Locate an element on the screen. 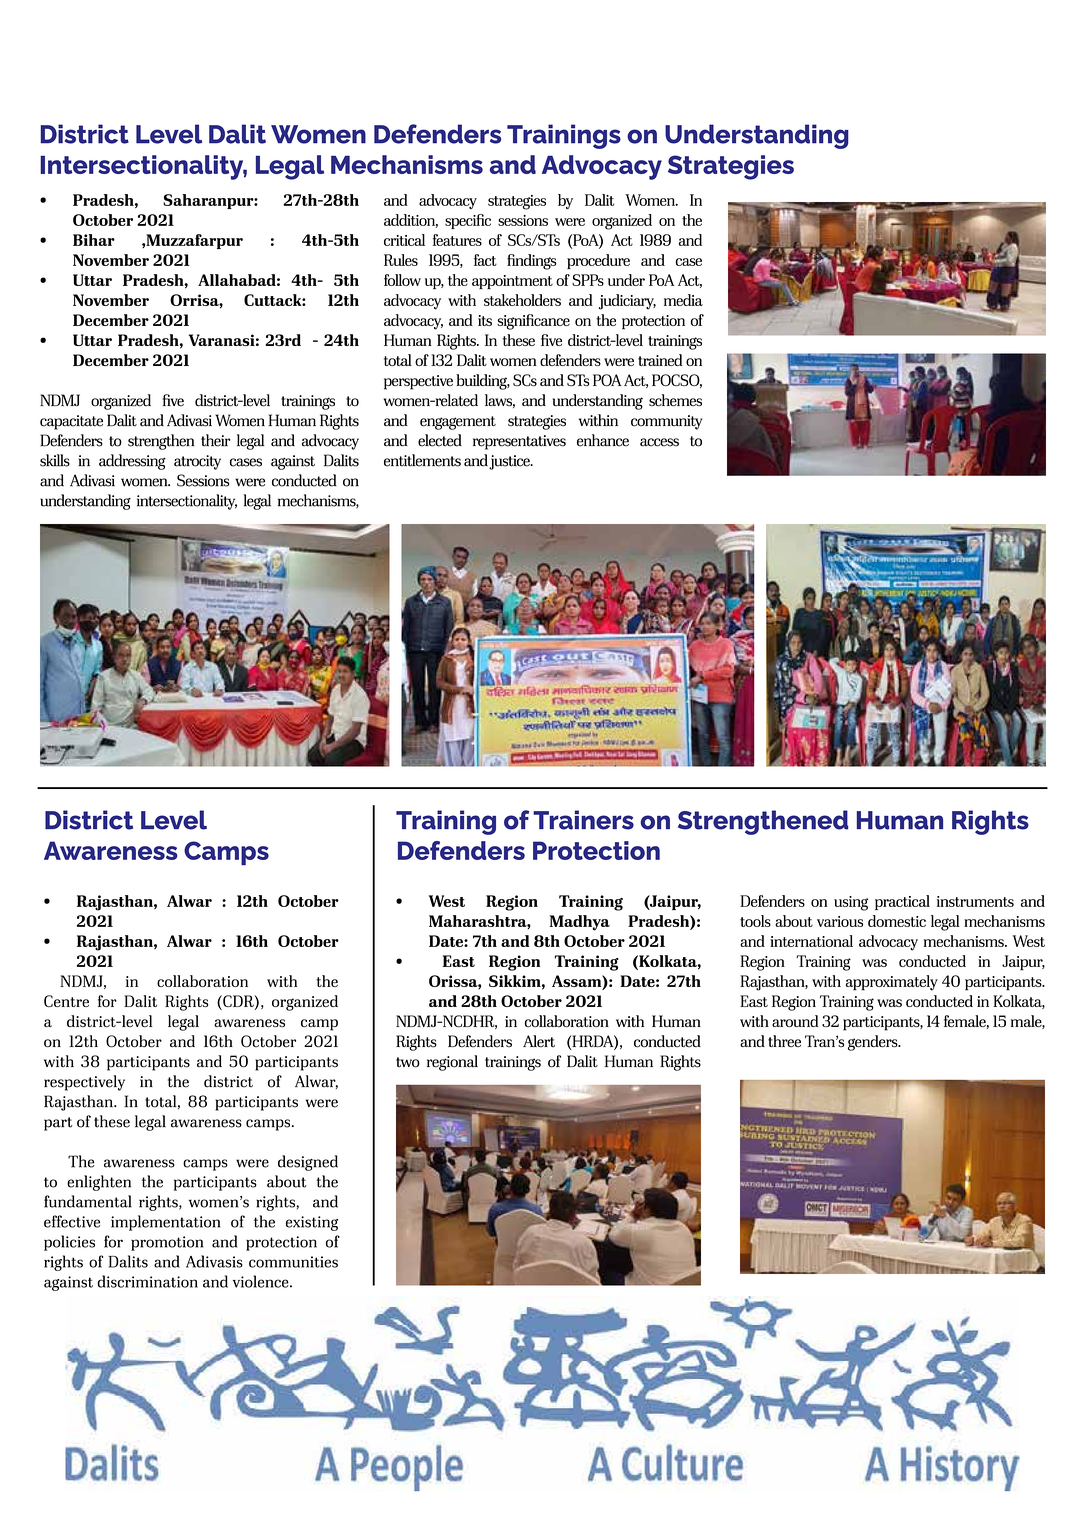 The height and width of the screenshot is (1533, 1084). Bihar is located at coordinates (94, 240).
